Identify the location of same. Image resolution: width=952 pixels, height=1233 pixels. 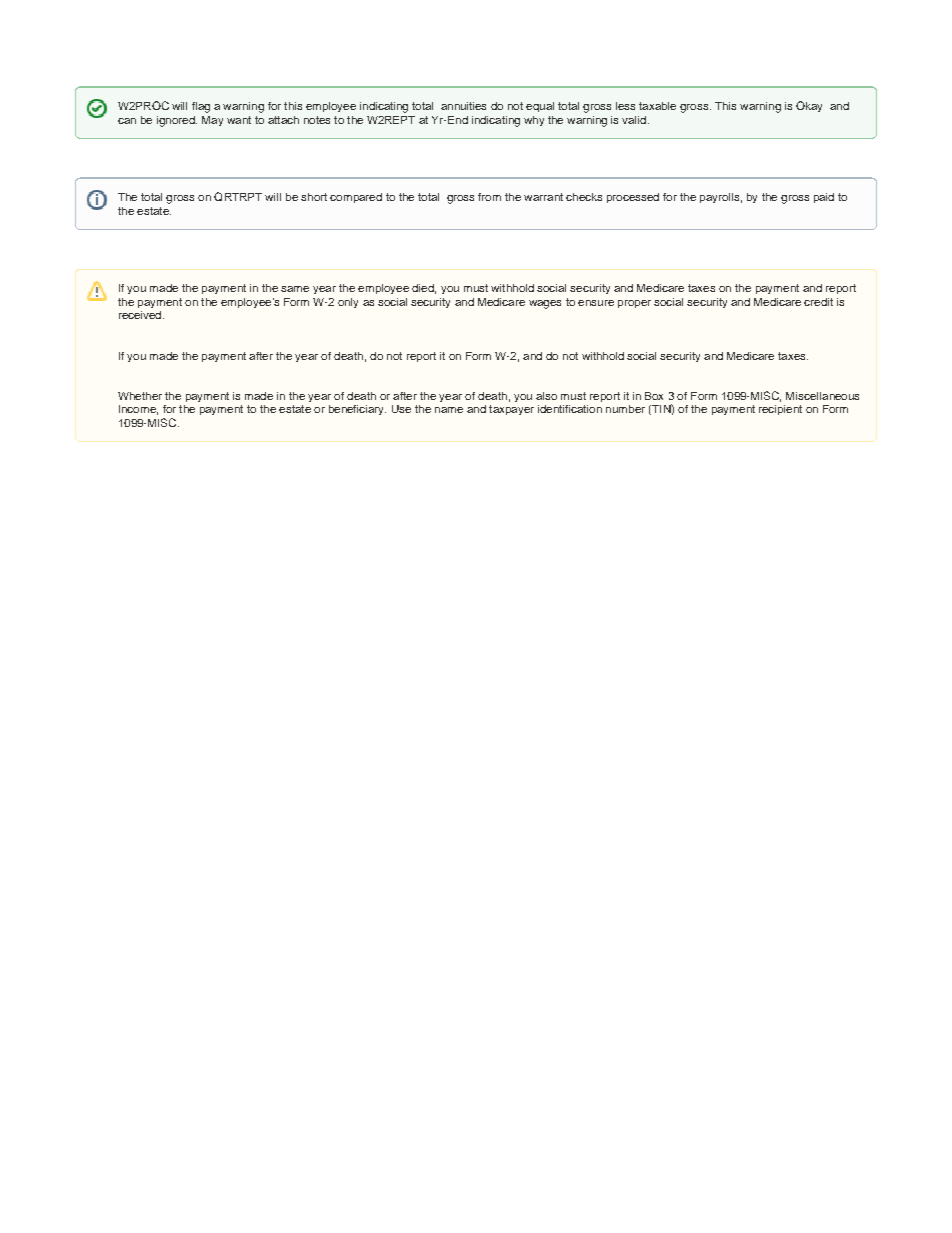
(295, 289).
